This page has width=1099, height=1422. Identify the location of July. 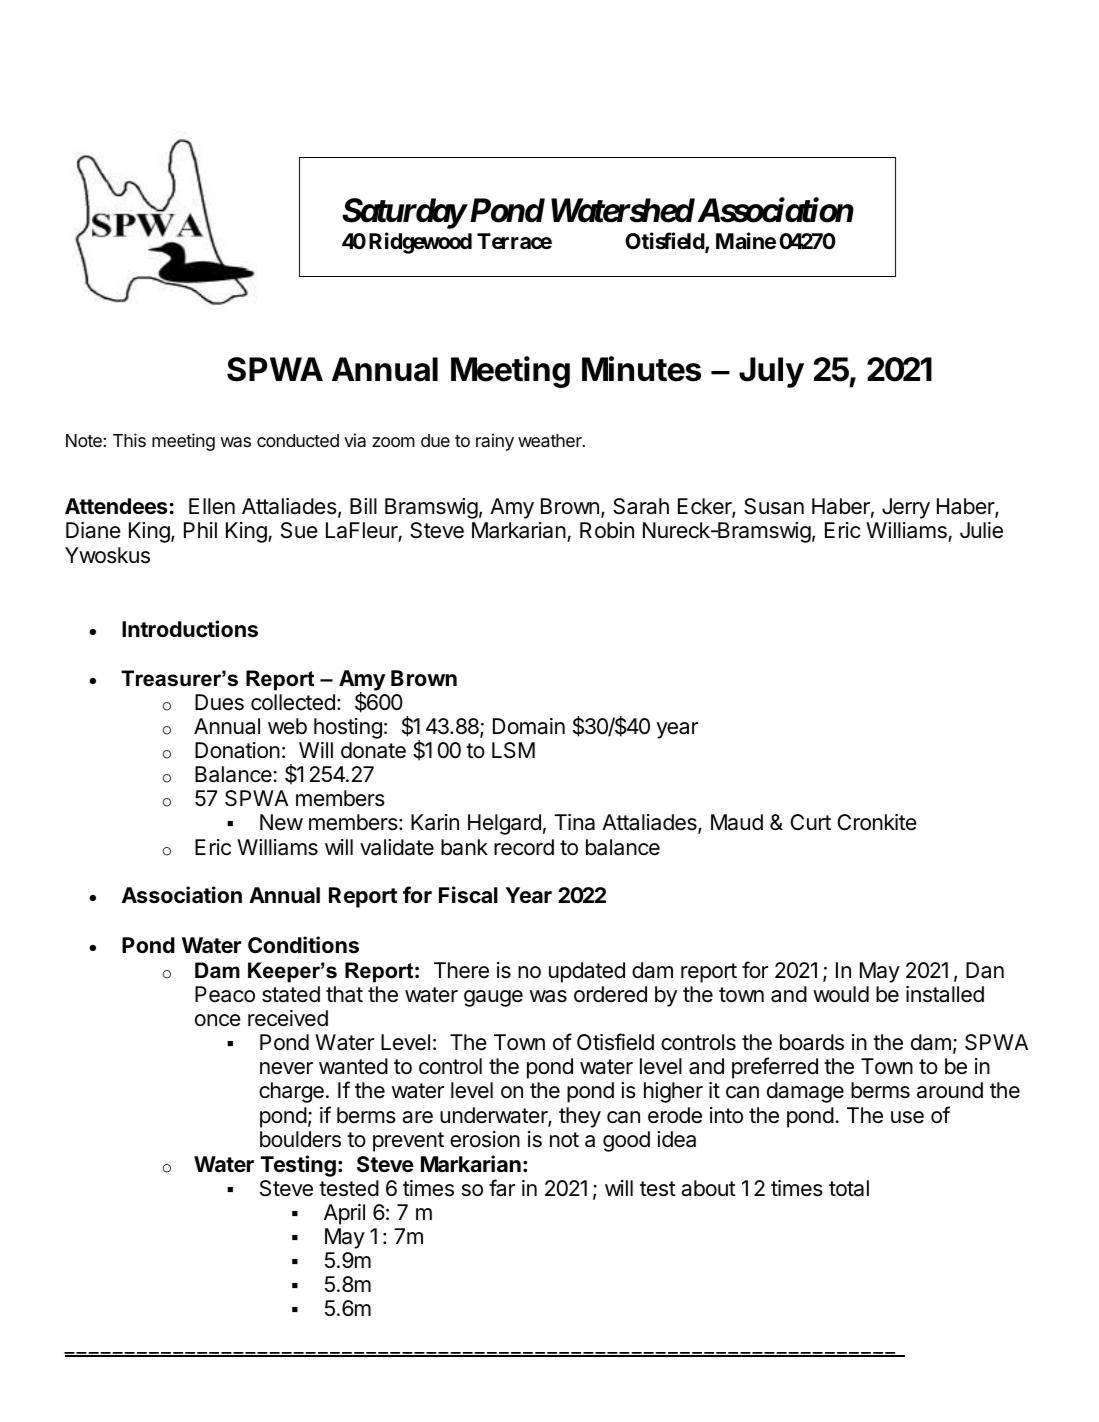
(771, 372).
